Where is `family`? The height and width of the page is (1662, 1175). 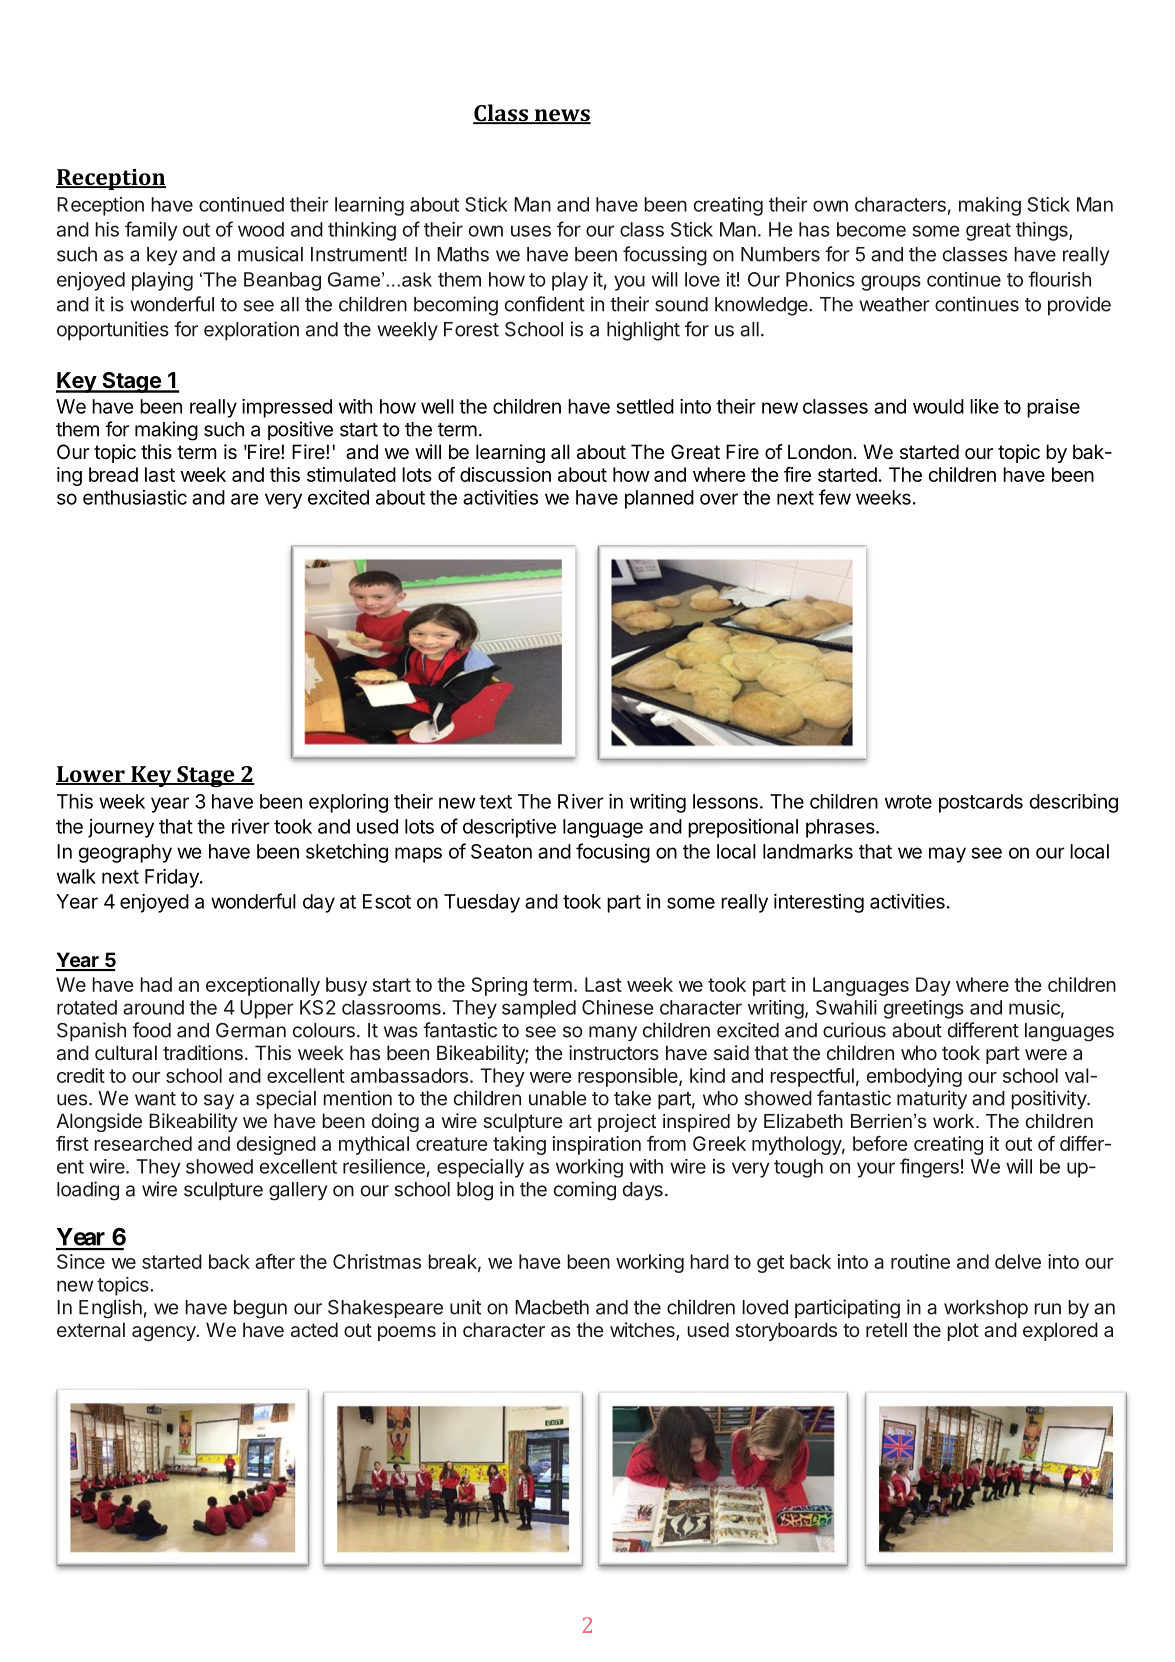 family is located at coordinates (151, 231).
